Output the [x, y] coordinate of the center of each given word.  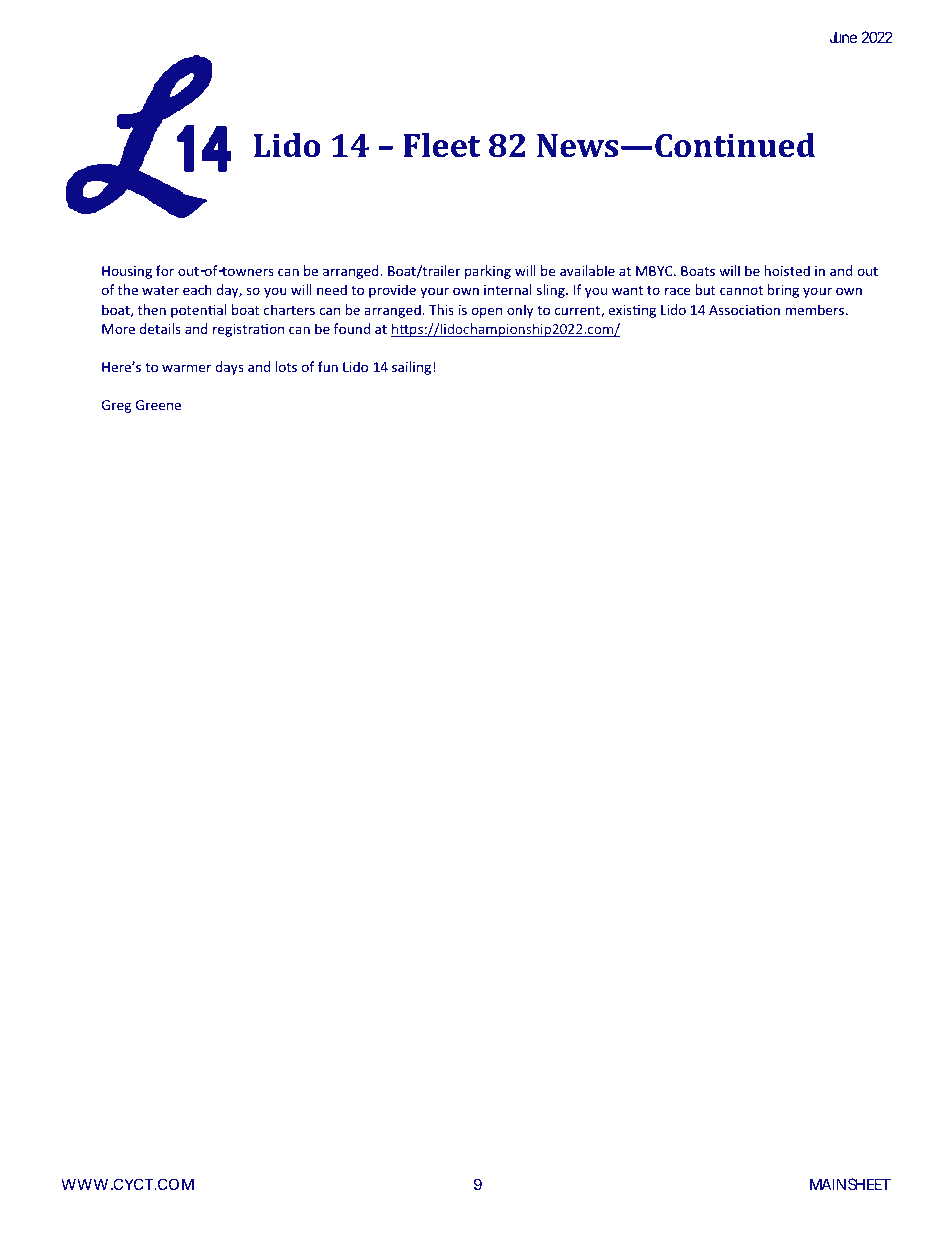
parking [488, 272]
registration [248, 330]
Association [744, 310]
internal [508, 289]
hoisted [787, 270]
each [197, 289]
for [165, 270]
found [352, 328]
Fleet [441, 145]
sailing [411, 368]
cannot [741, 290]
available [587, 270]
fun [328, 366]
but [705, 289]
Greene [158, 405]
